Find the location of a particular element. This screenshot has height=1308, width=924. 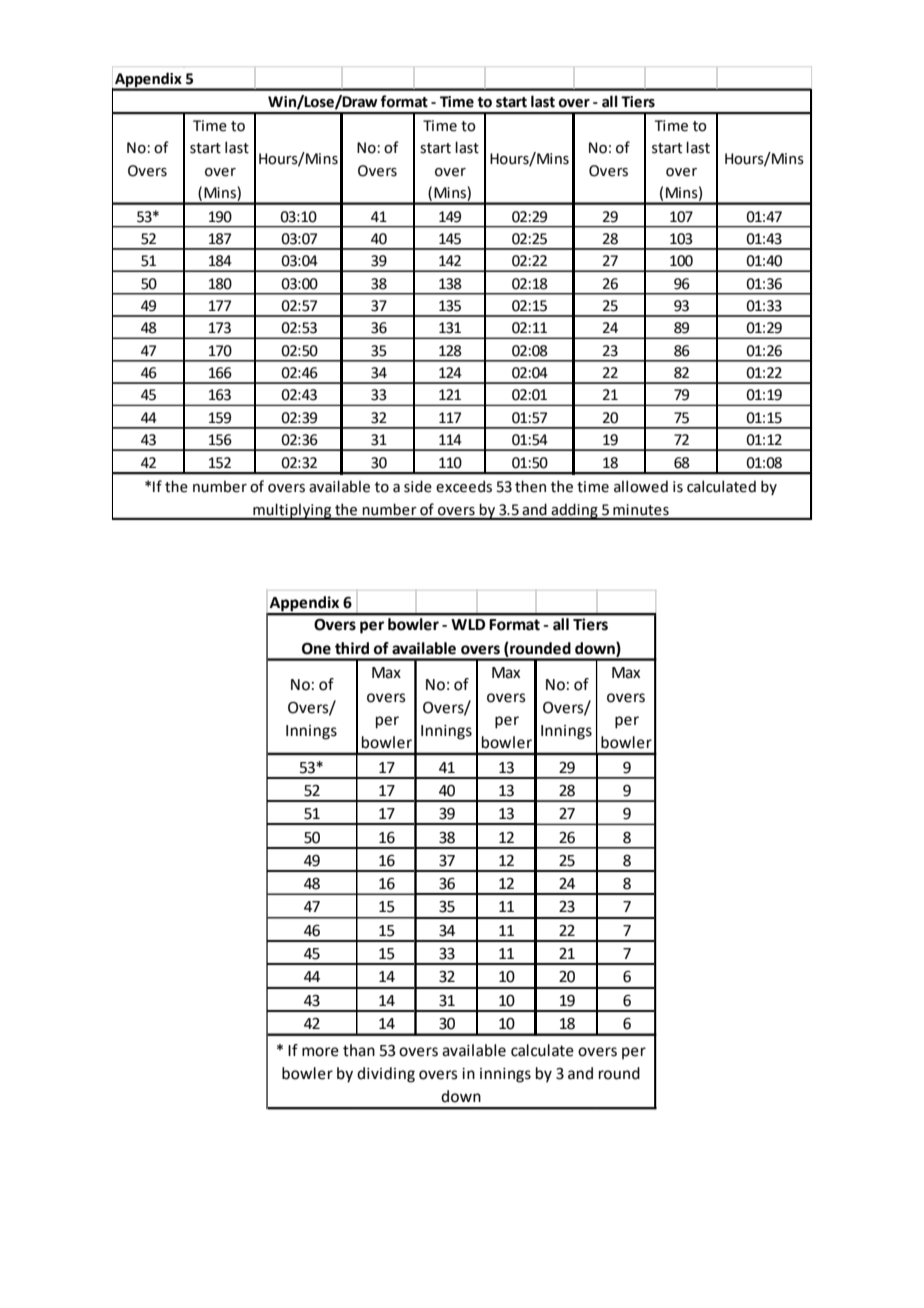

than is located at coordinates (359, 1050).
